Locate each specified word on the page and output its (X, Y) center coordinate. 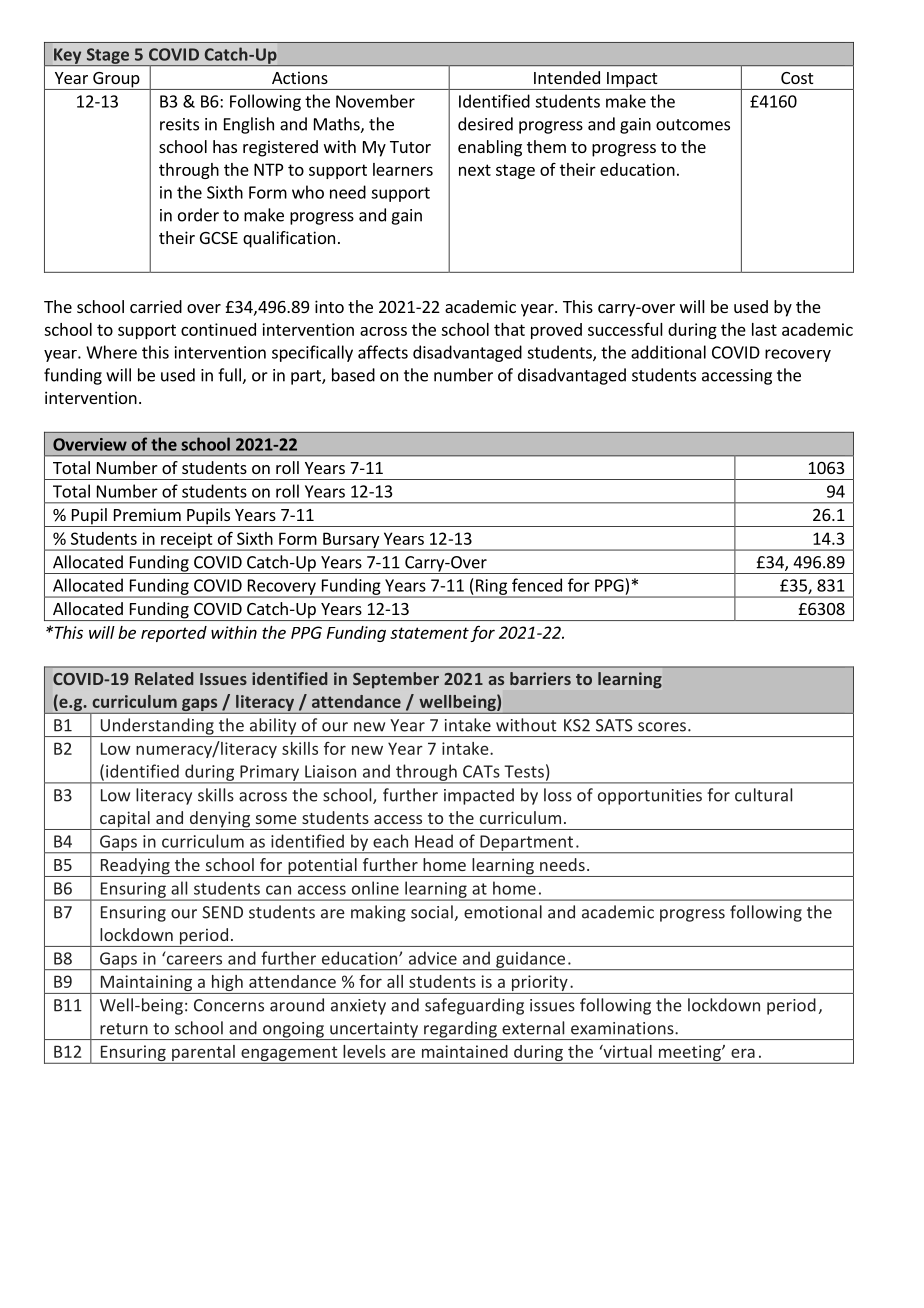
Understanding (157, 727)
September (396, 680)
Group (116, 81)
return (124, 1029)
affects (383, 352)
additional (668, 352)
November (375, 101)
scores (662, 727)
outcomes (693, 125)
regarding (460, 1030)
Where (111, 352)
